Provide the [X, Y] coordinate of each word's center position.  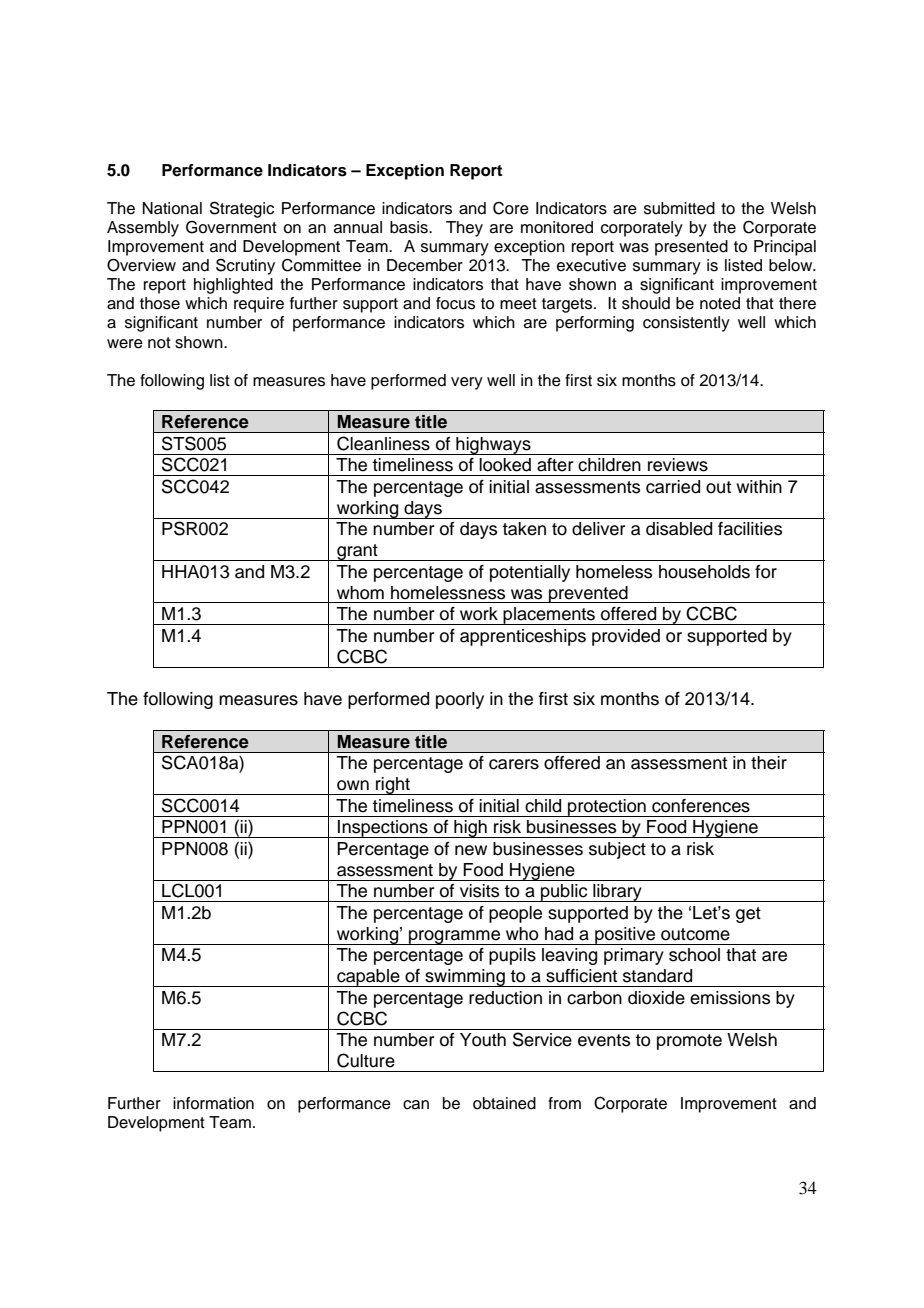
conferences [701, 806]
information [213, 1103]
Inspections [383, 829]
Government [231, 227]
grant [357, 552]
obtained [504, 1103]
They [464, 229]
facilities [750, 529]
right [393, 786]
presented [691, 248]
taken [524, 529]
